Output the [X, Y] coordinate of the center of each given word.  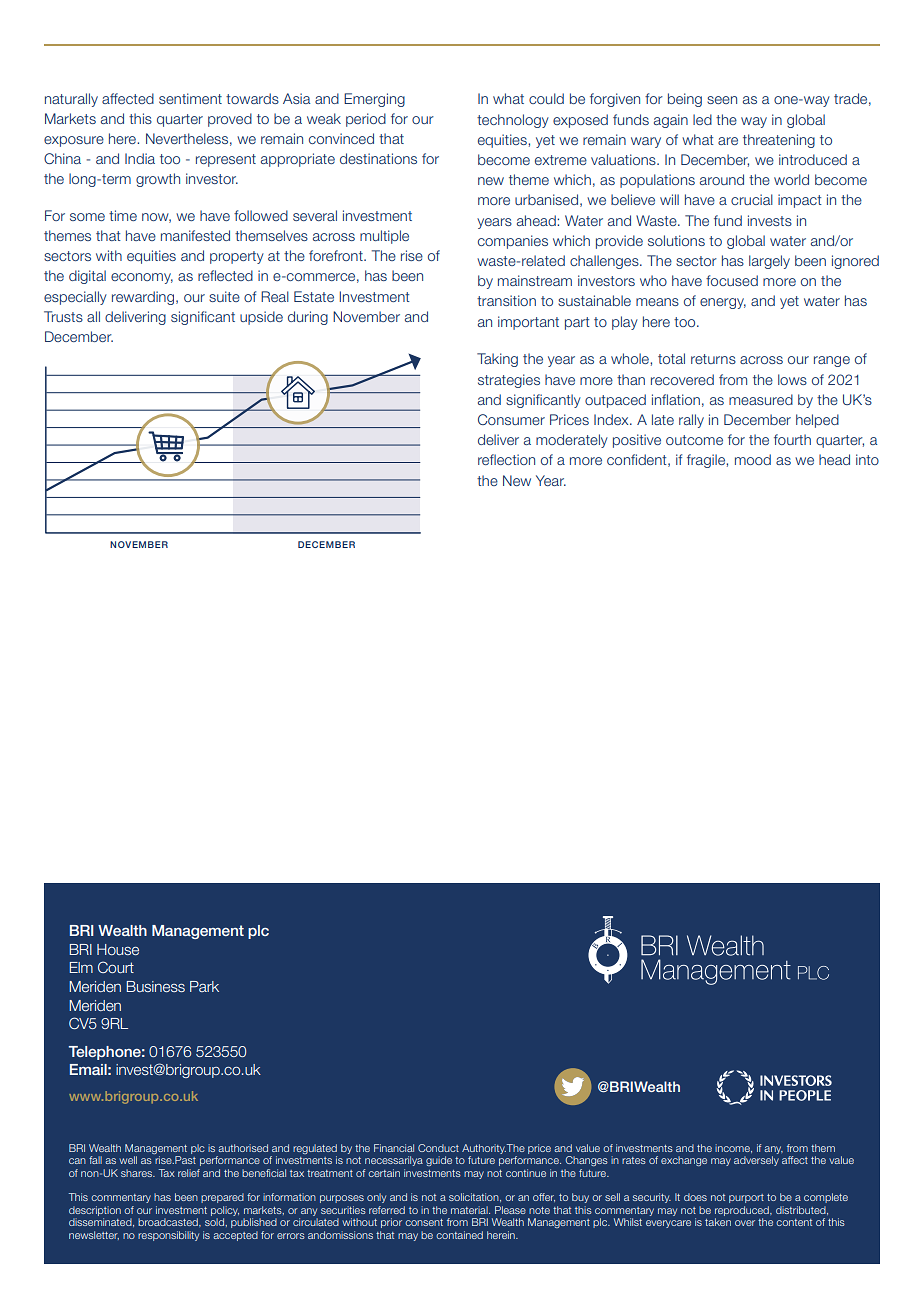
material [470, 1210]
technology [513, 121]
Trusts [63, 316]
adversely [756, 1161]
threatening [779, 141]
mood [753, 459]
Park [204, 986]
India [140, 158]
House [118, 949]
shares [137, 1173]
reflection [506, 459]
